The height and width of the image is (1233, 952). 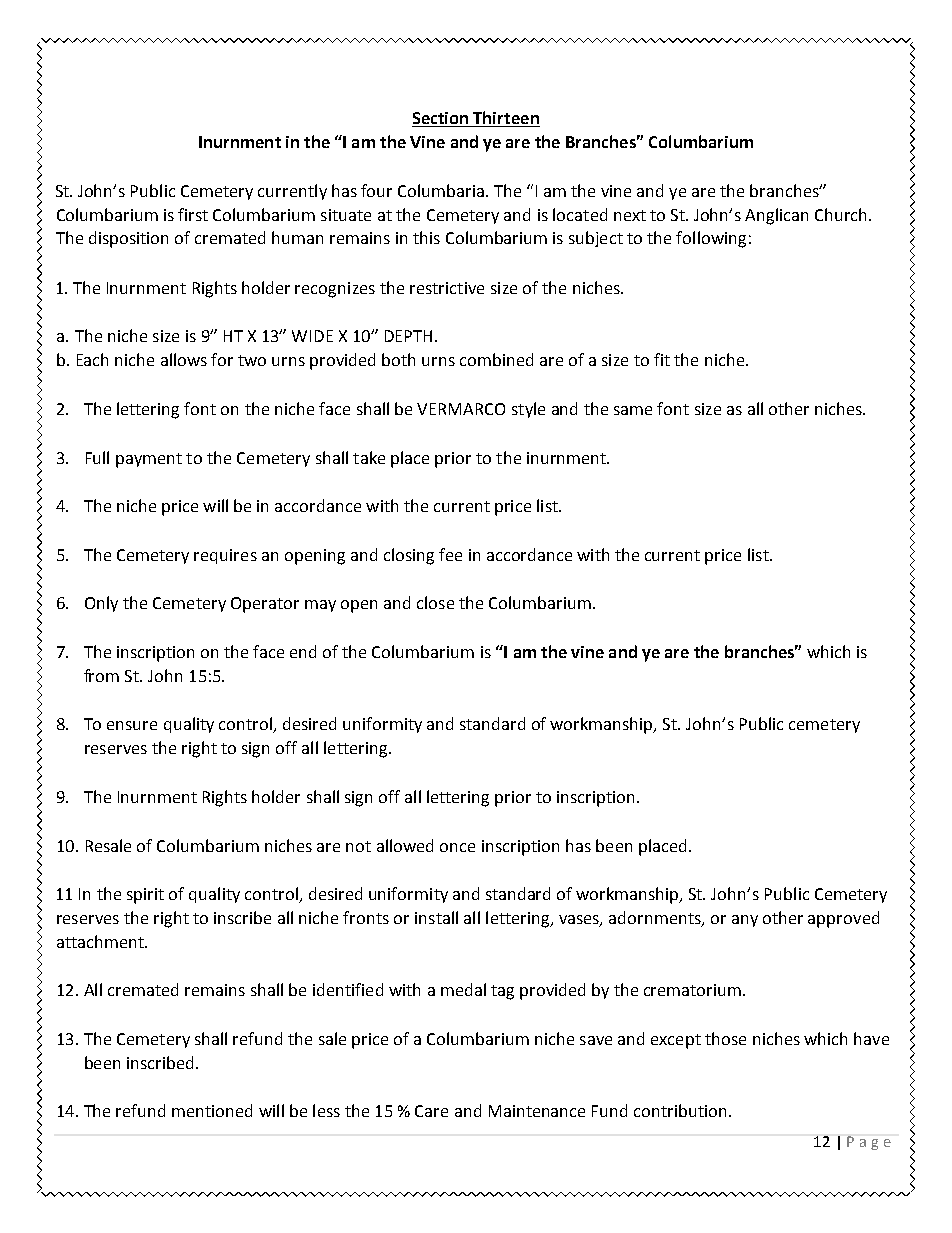 I want to click on fee, so click(x=450, y=554).
